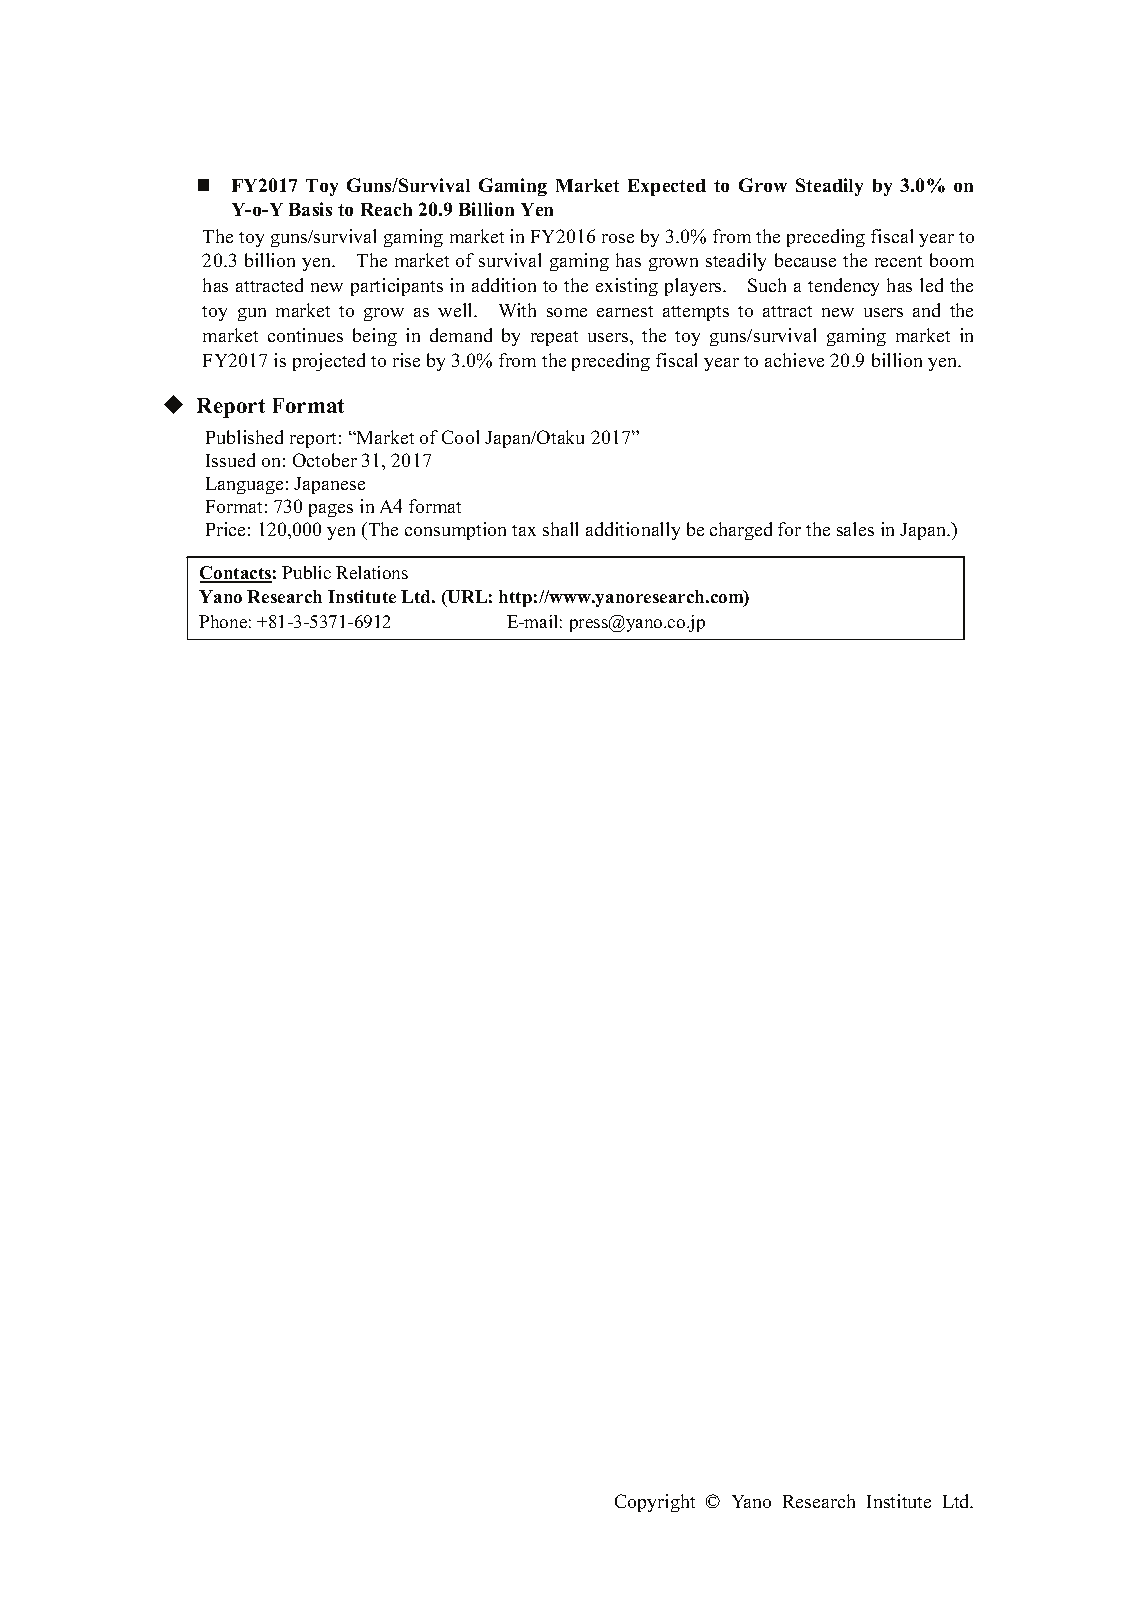  What do you see at coordinates (560, 529) in the document?
I see `shall` at bounding box center [560, 529].
